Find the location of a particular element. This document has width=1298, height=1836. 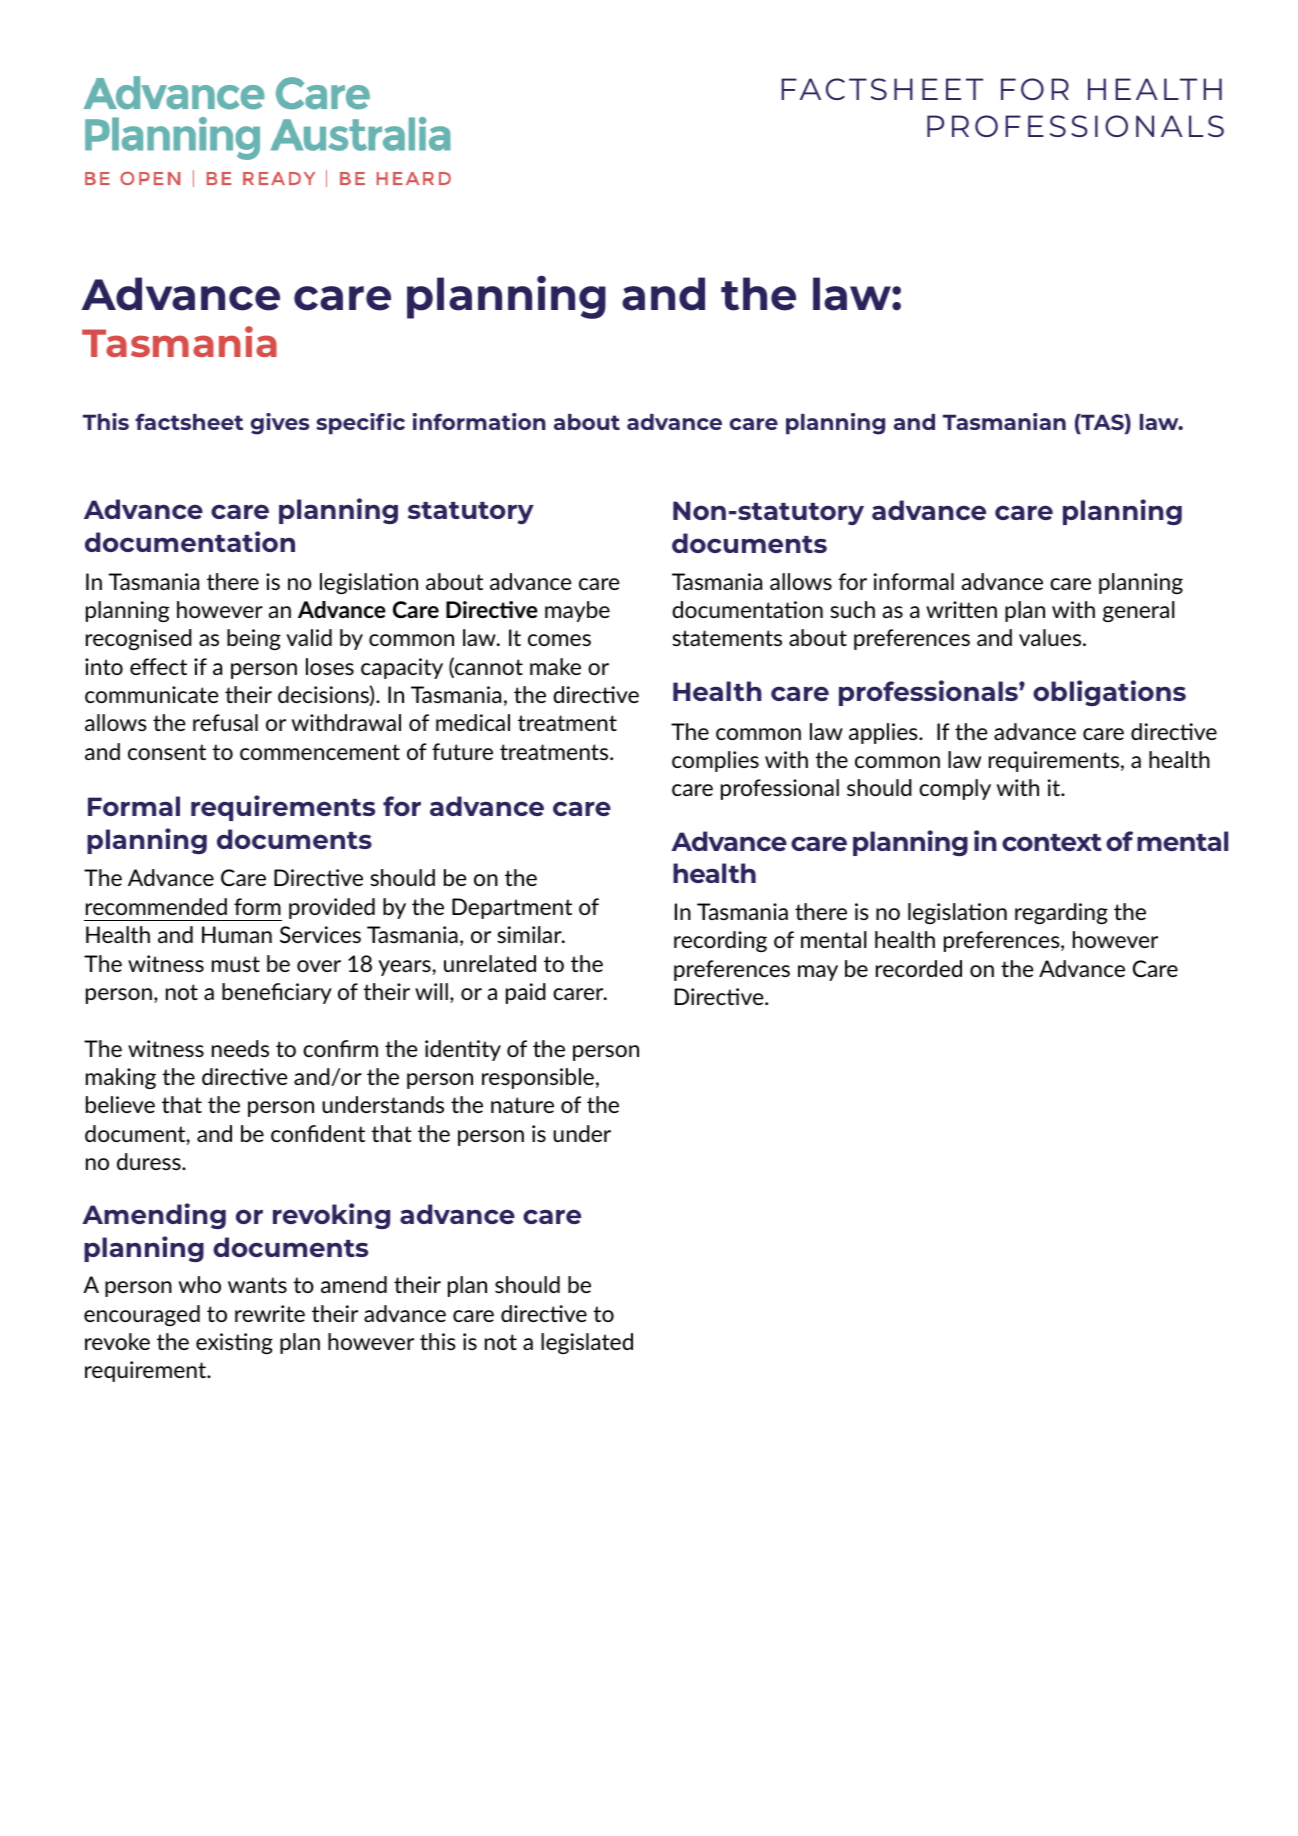

paid is located at coordinates (526, 993).
